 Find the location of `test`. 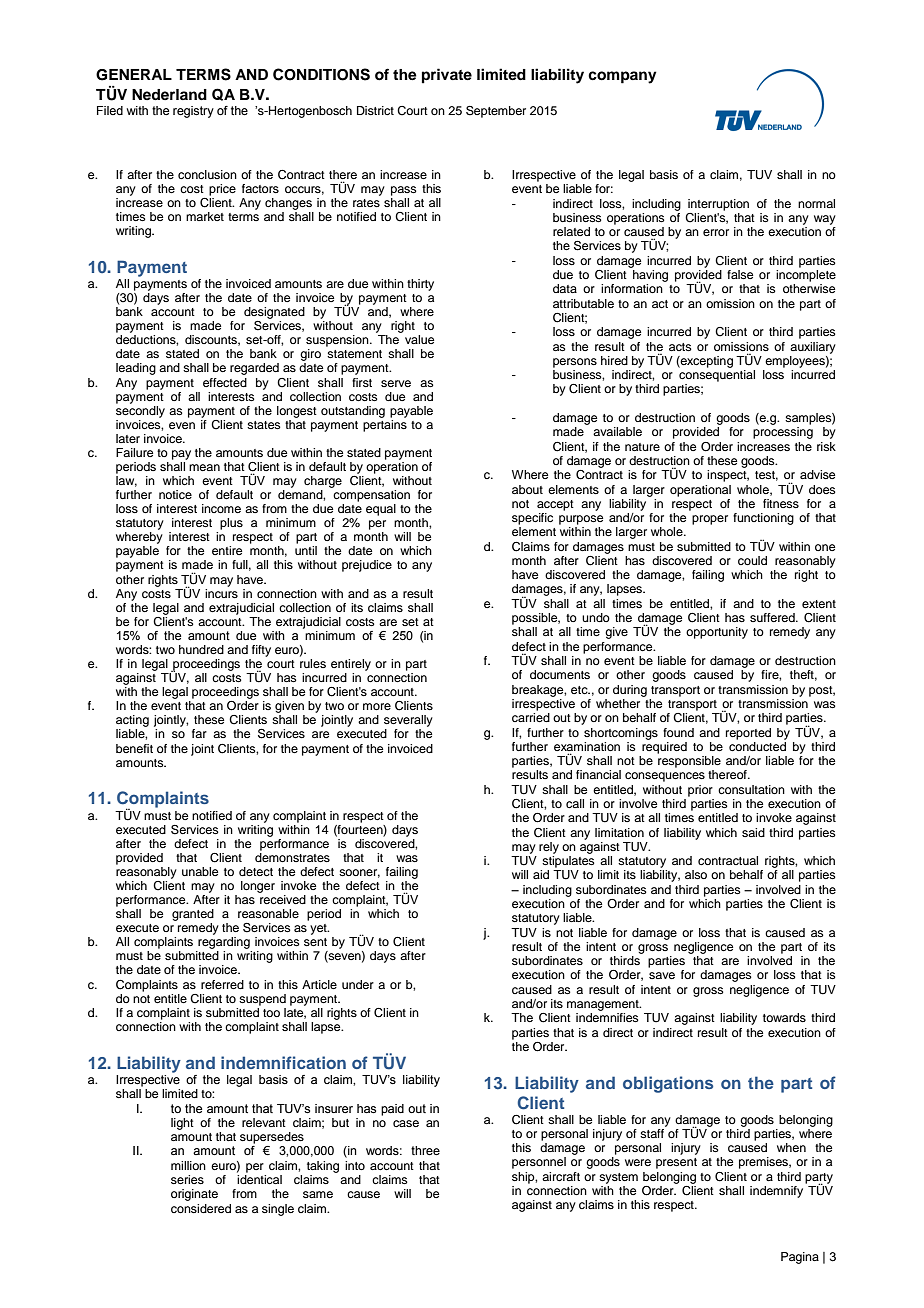

test is located at coordinates (766, 476).
